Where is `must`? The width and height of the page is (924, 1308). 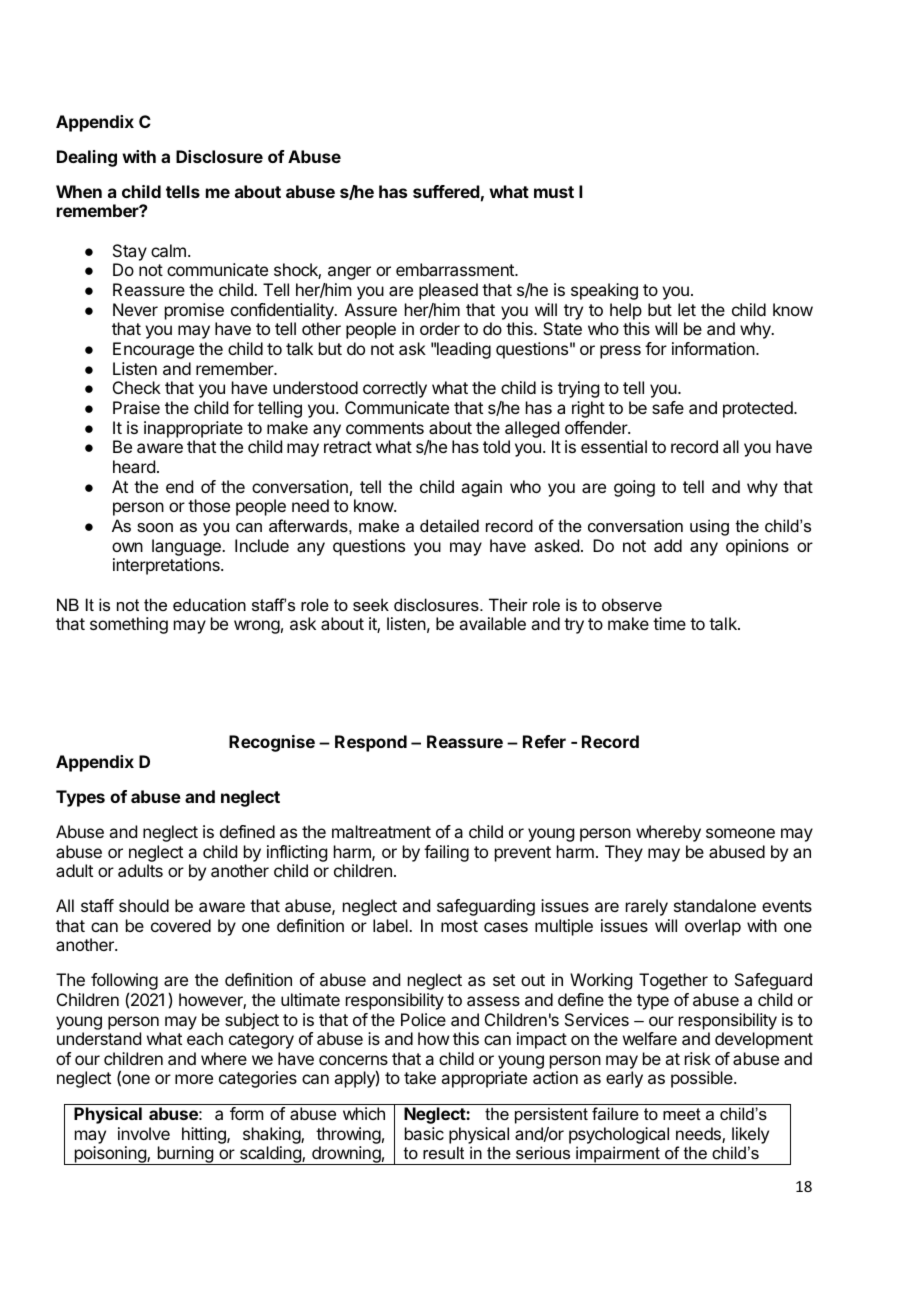
must is located at coordinates (554, 192).
